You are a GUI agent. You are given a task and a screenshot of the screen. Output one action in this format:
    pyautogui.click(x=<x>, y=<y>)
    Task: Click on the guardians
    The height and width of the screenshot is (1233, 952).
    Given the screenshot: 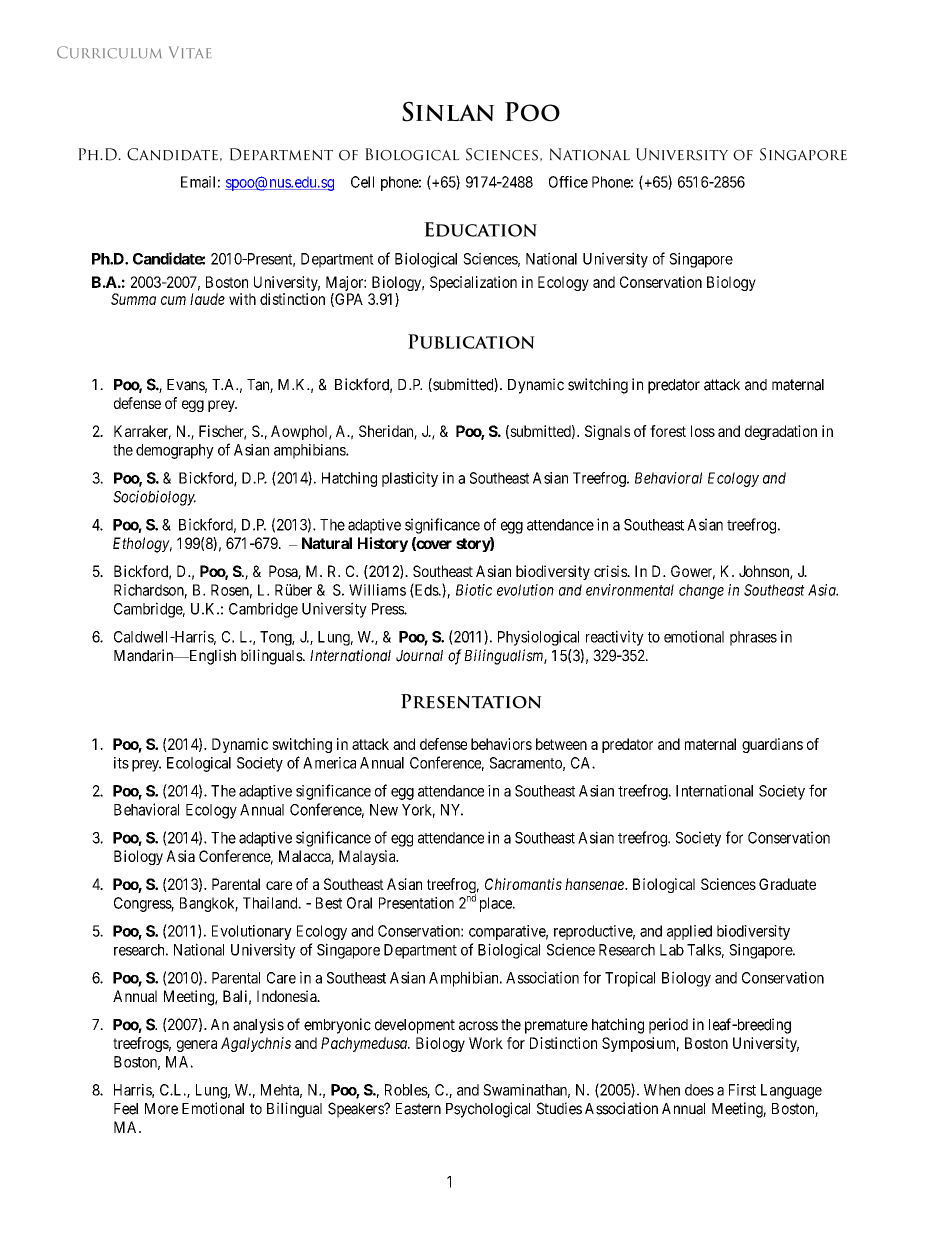 What is the action you would take?
    pyautogui.click(x=772, y=745)
